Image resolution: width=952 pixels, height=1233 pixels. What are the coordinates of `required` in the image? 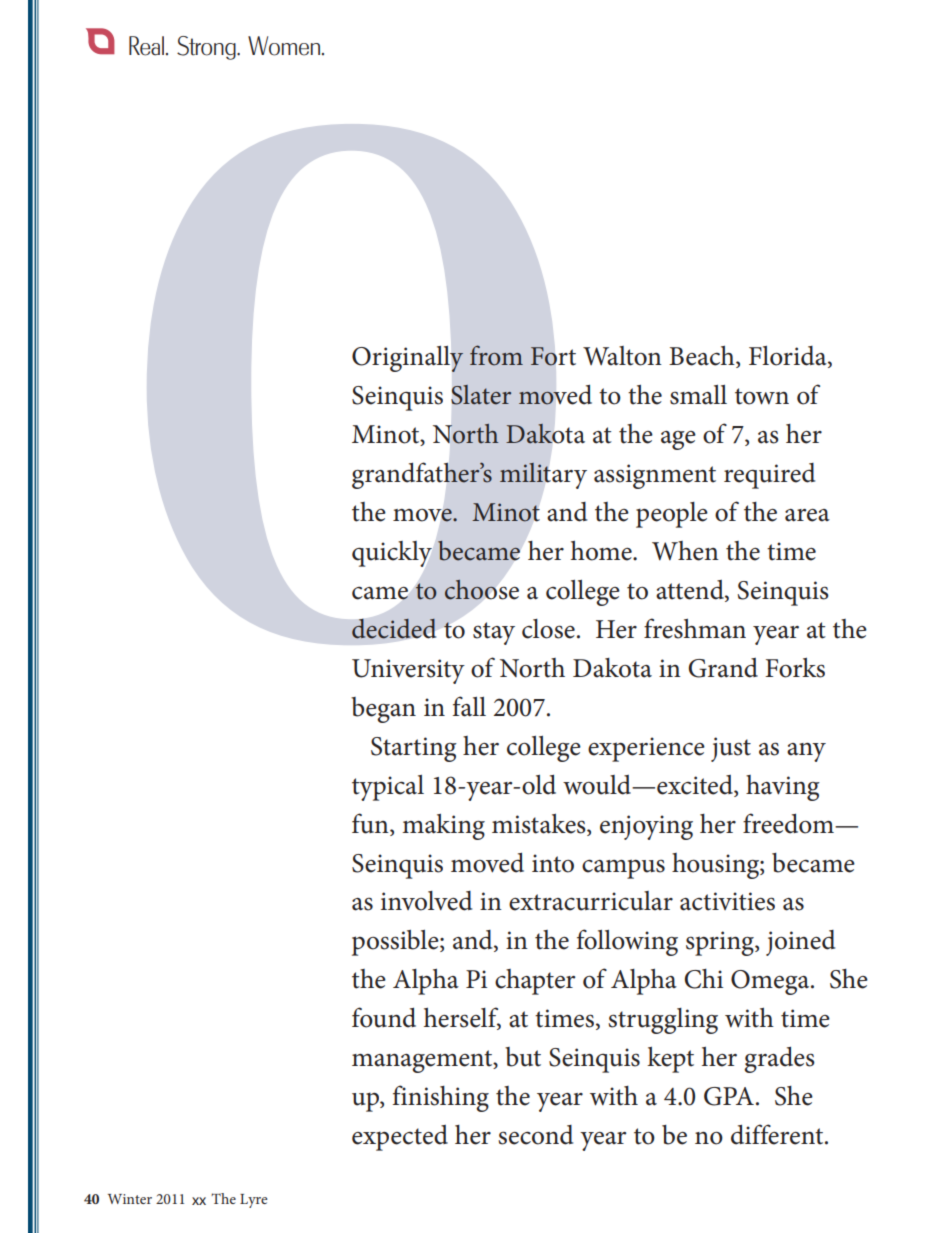 It's located at (769, 476).
